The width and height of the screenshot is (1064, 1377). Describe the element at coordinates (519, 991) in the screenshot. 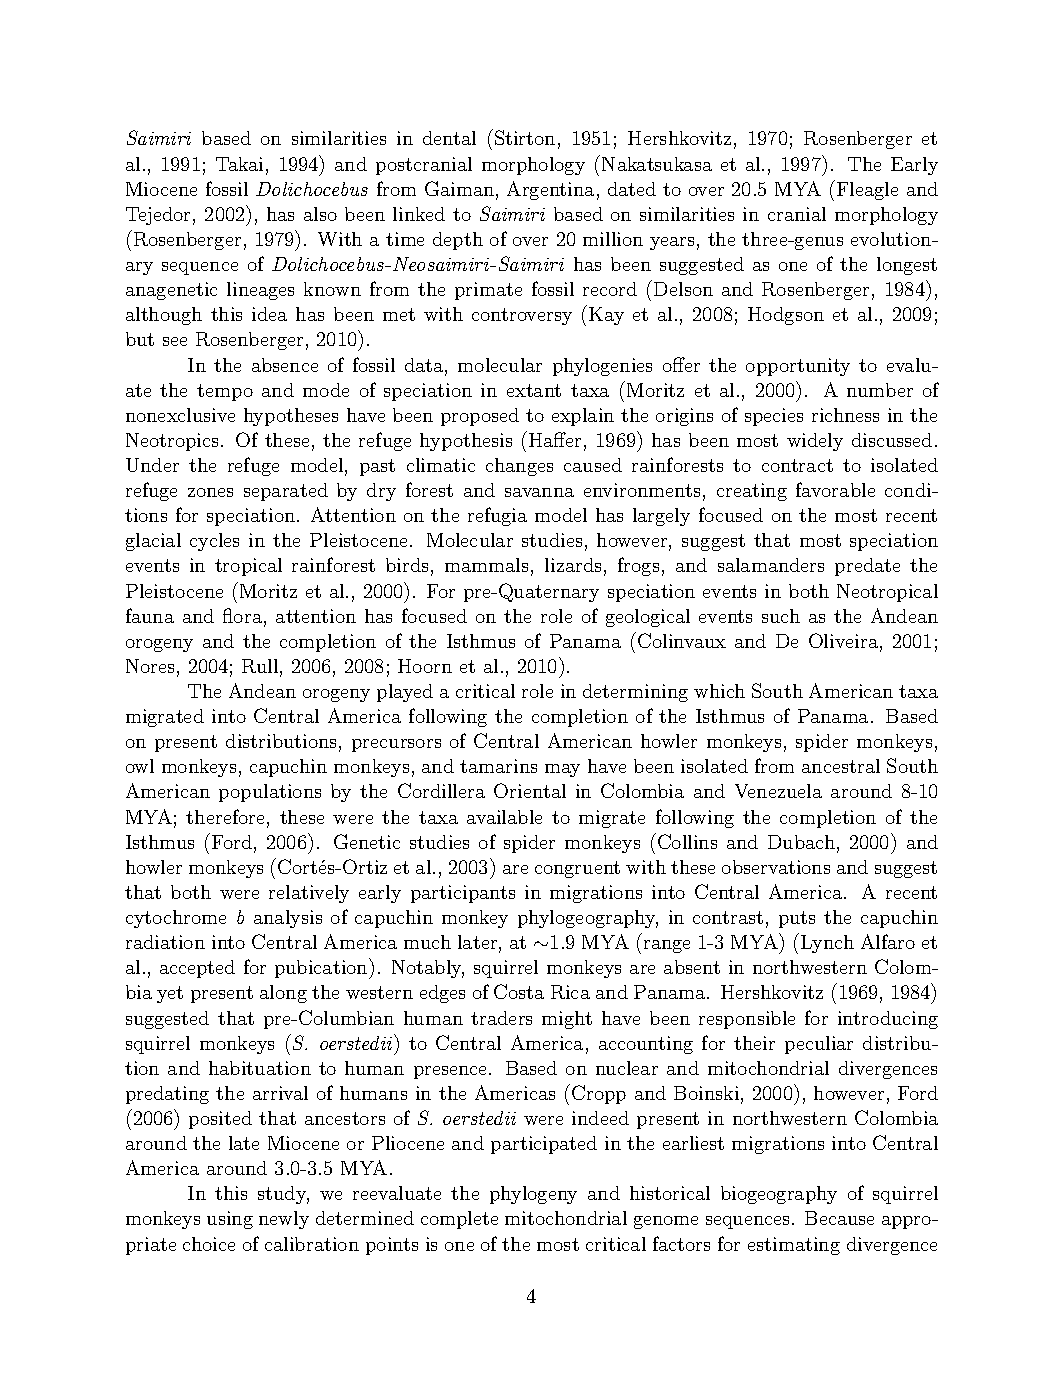

I see `Costa` at that location.
